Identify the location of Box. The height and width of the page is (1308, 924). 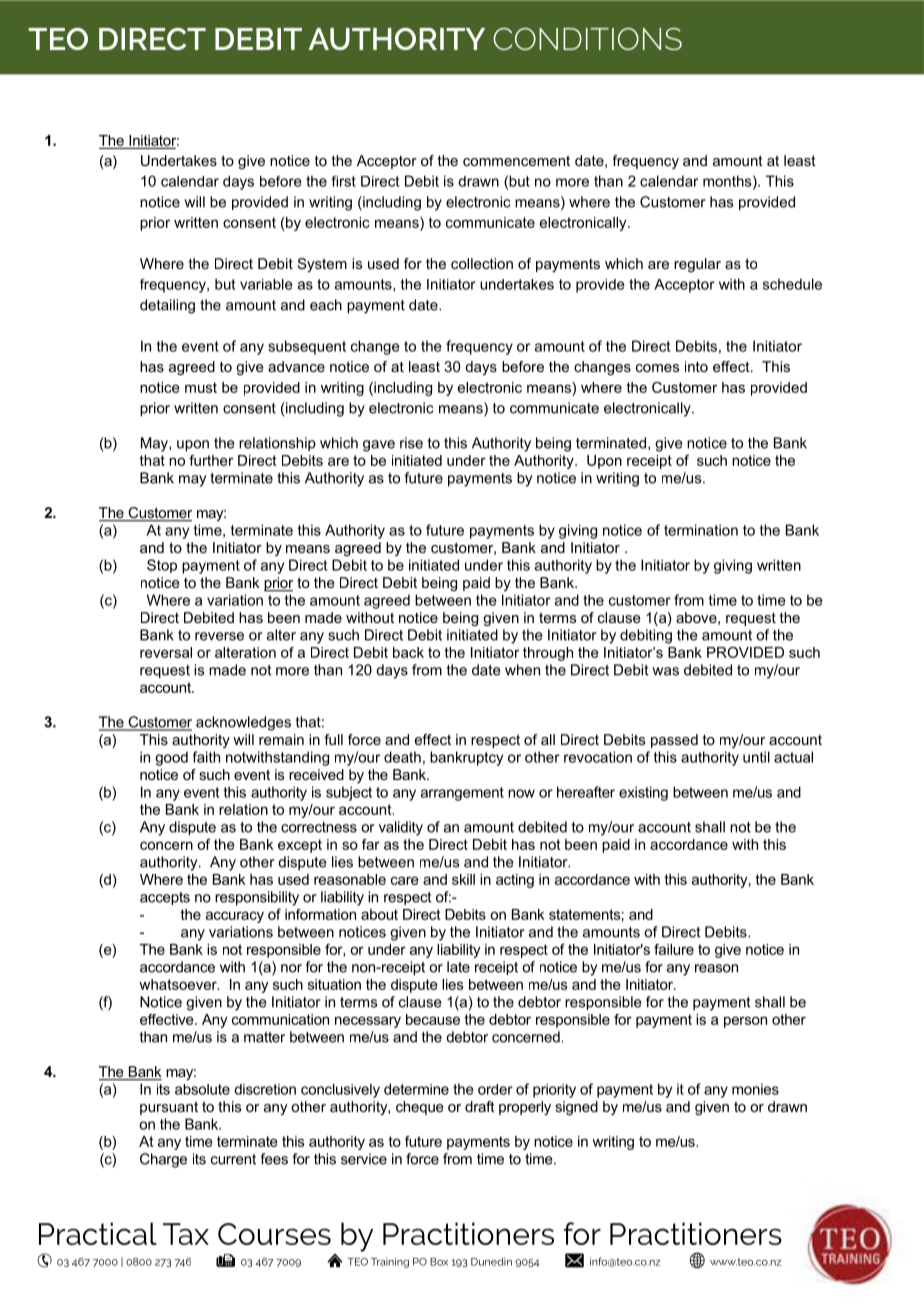
(439, 1262).
